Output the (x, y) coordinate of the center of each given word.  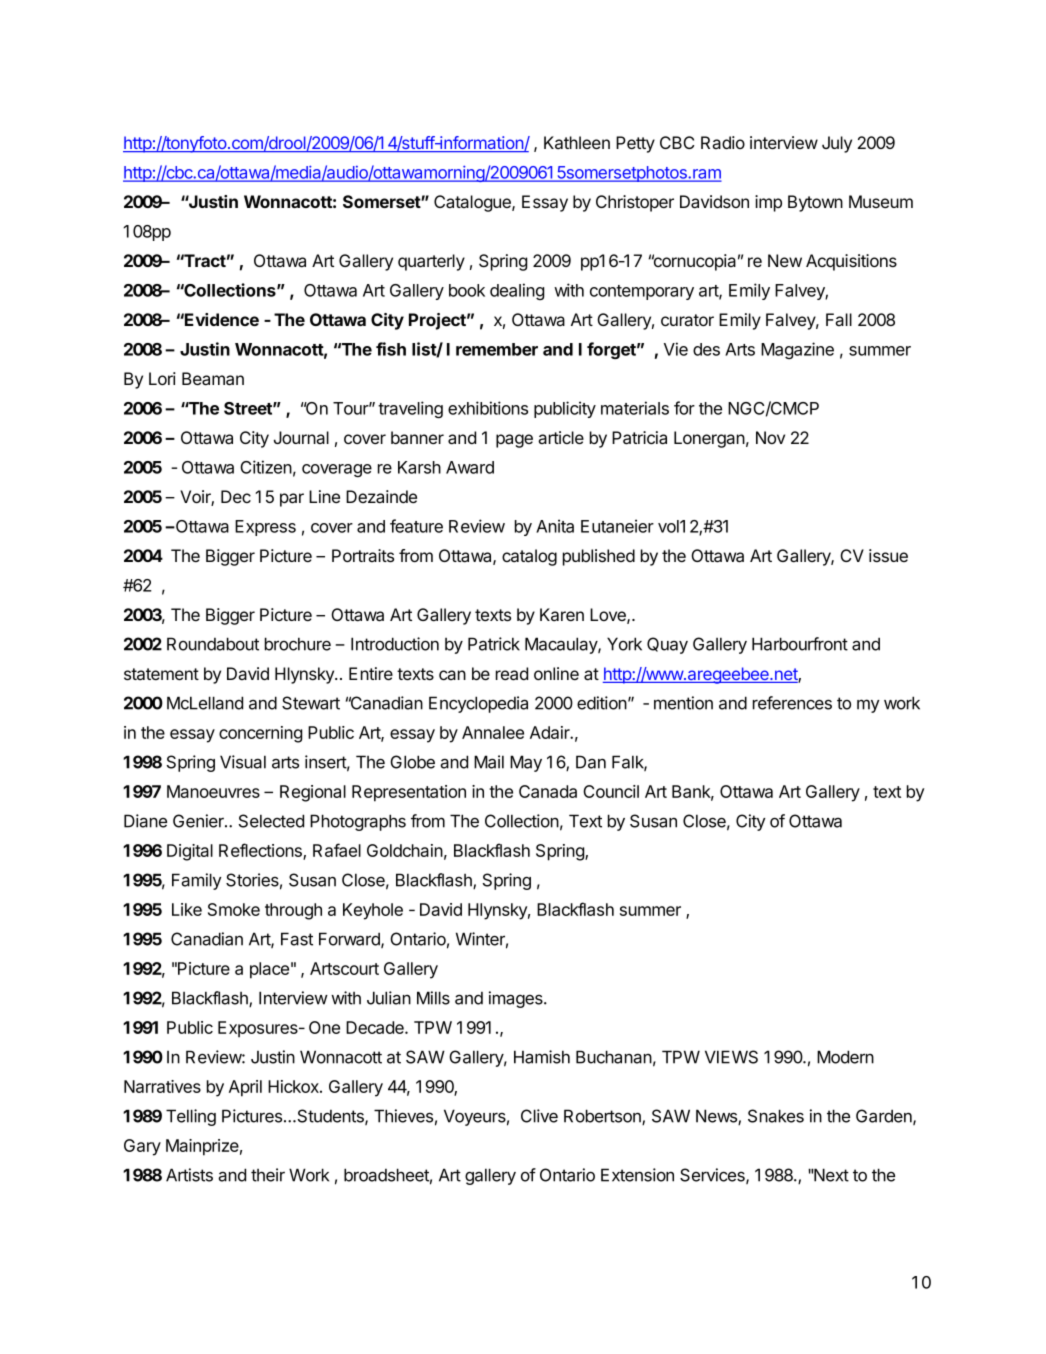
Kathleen (577, 143)
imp (768, 203)
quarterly (431, 262)
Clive (539, 1116)
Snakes (776, 1116)
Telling (191, 1117)
